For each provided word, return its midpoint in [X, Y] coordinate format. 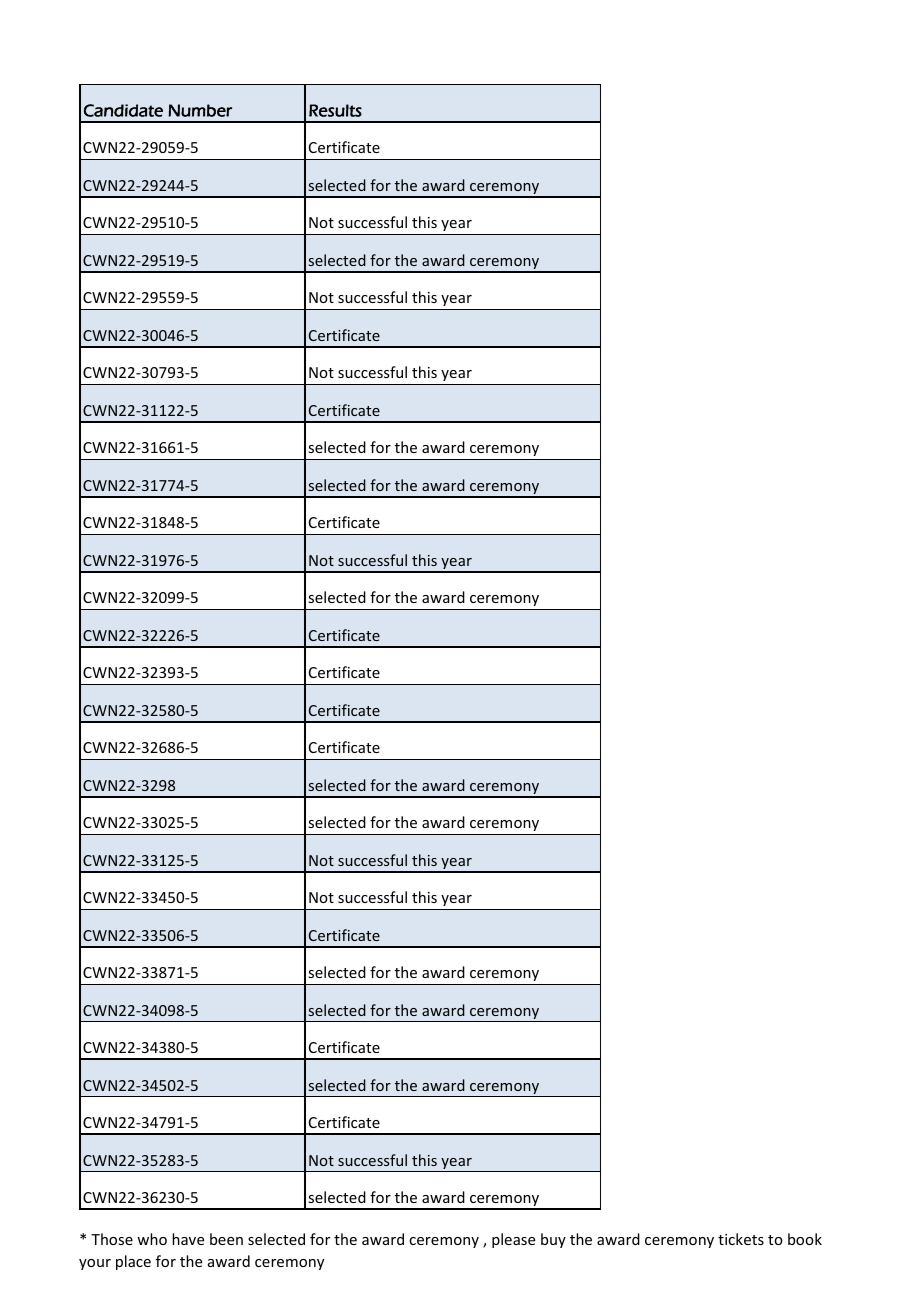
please [513, 1240]
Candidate [123, 110]
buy [553, 1240]
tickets [741, 1239]
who [152, 1239]
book [805, 1239]
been [226, 1239]
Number [200, 110]
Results [335, 110]
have [188, 1239]
